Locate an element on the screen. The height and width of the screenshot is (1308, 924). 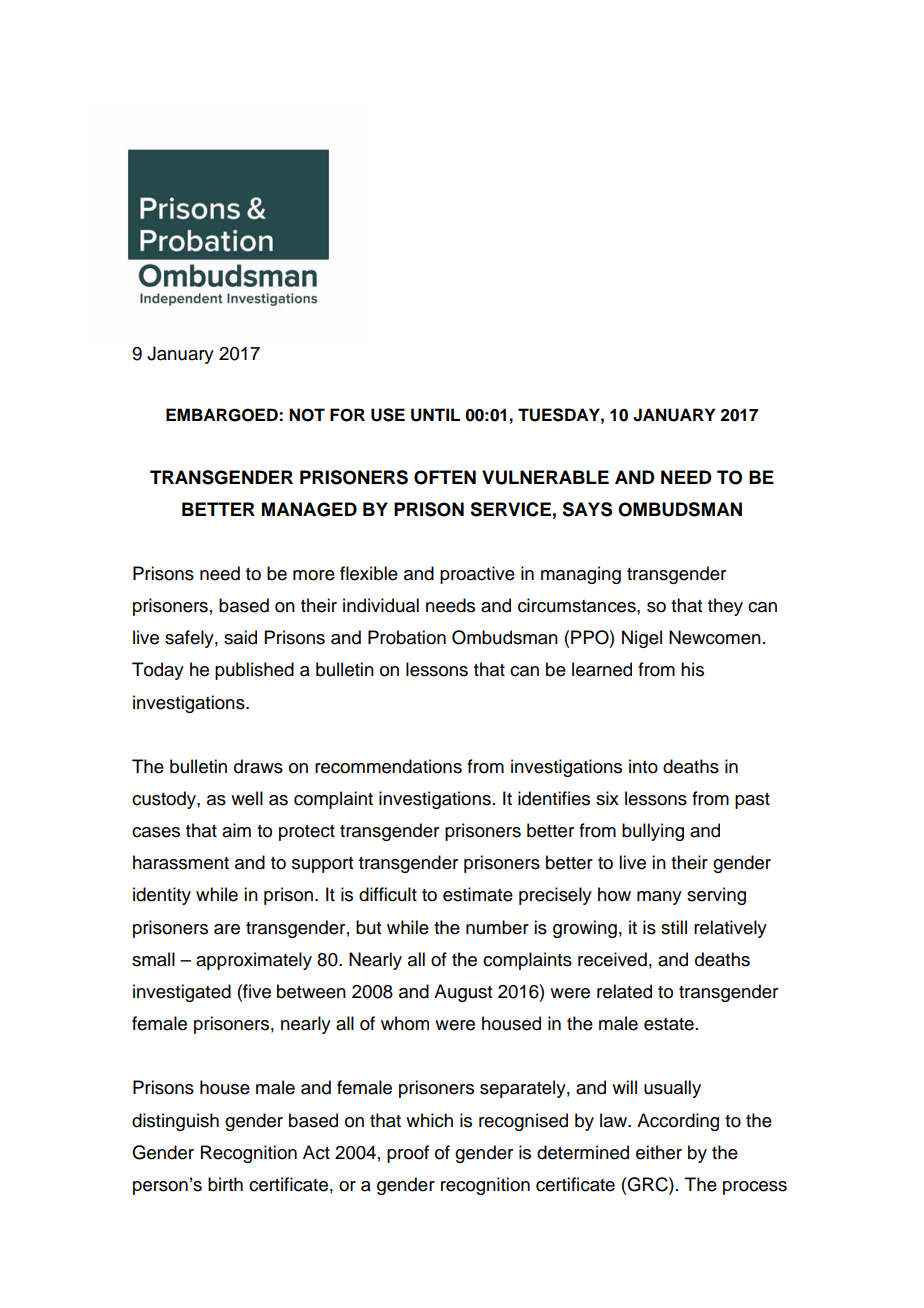
UNTIL is located at coordinates (435, 415).
